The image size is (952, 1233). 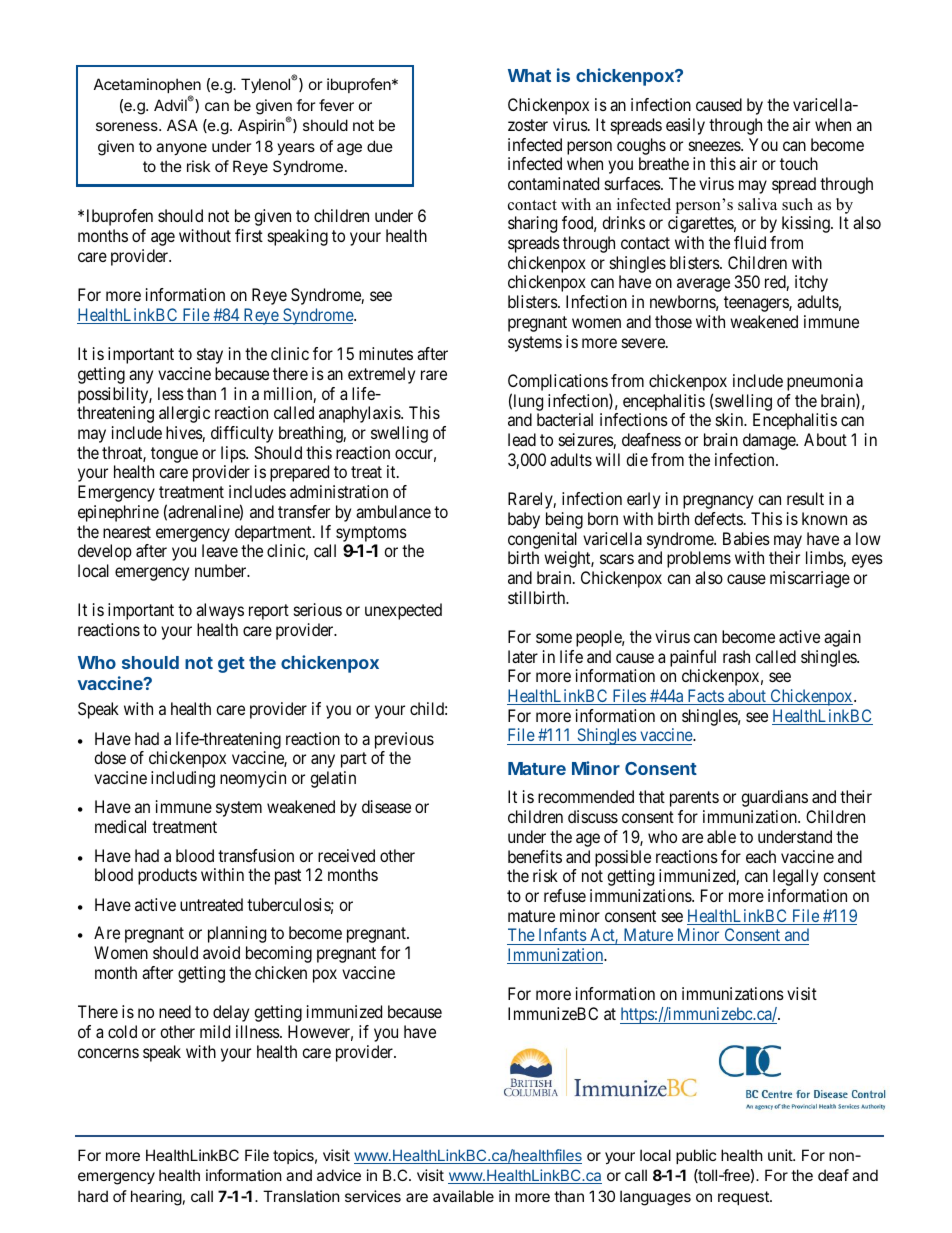 What do you see at coordinates (774, 798) in the screenshot?
I see `guardians` at bounding box center [774, 798].
